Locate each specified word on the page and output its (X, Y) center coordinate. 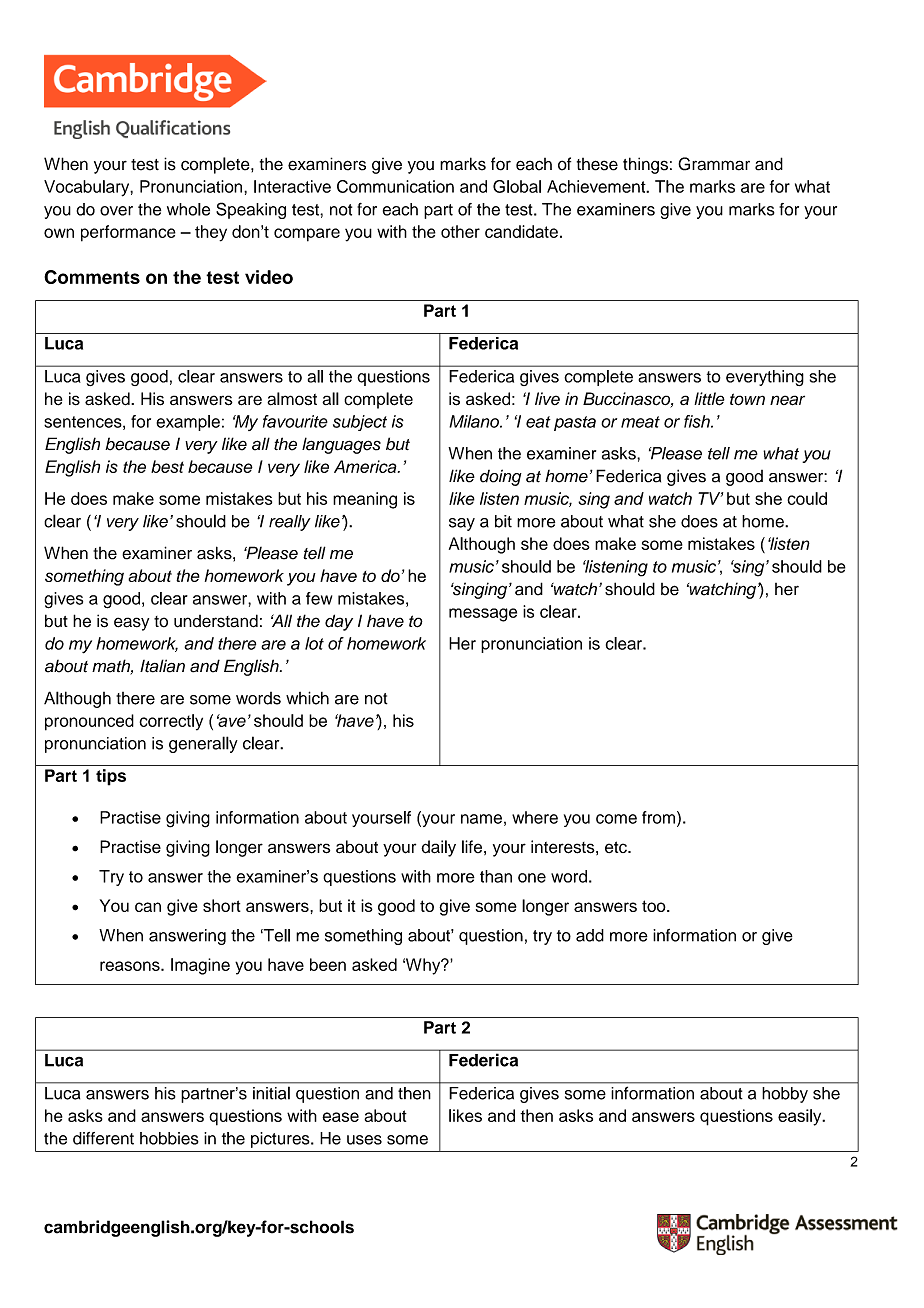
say (462, 524)
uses (364, 1140)
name (481, 819)
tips (111, 777)
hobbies (169, 1138)
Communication (395, 186)
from (658, 817)
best (167, 466)
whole (188, 209)
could (807, 498)
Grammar (714, 164)
